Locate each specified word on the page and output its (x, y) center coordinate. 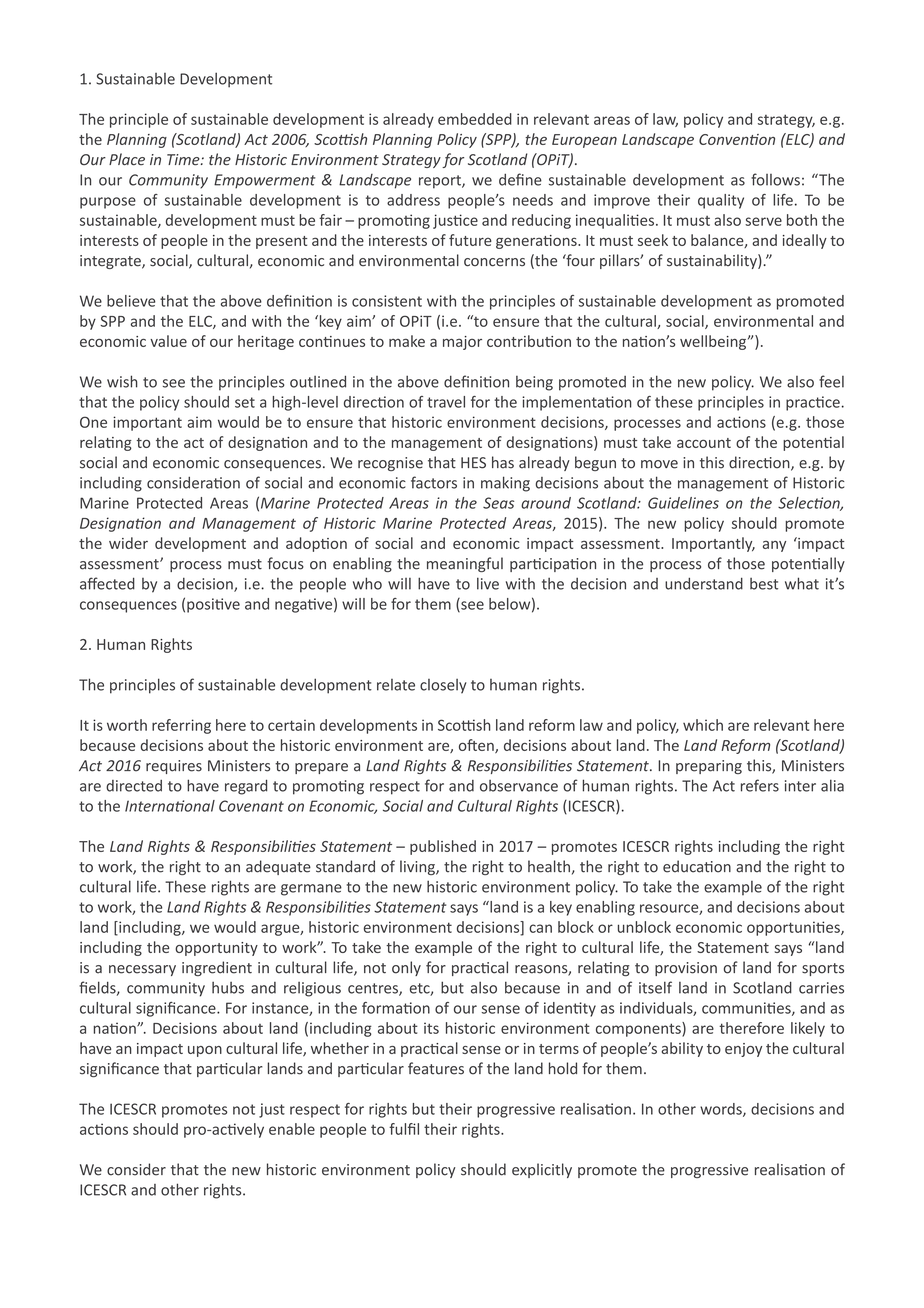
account (704, 443)
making (505, 484)
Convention (737, 139)
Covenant (251, 806)
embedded (475, 119)
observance (519, 786)
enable (292, 1129)
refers (760, 785)
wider (128, 543)
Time (184, 160)
